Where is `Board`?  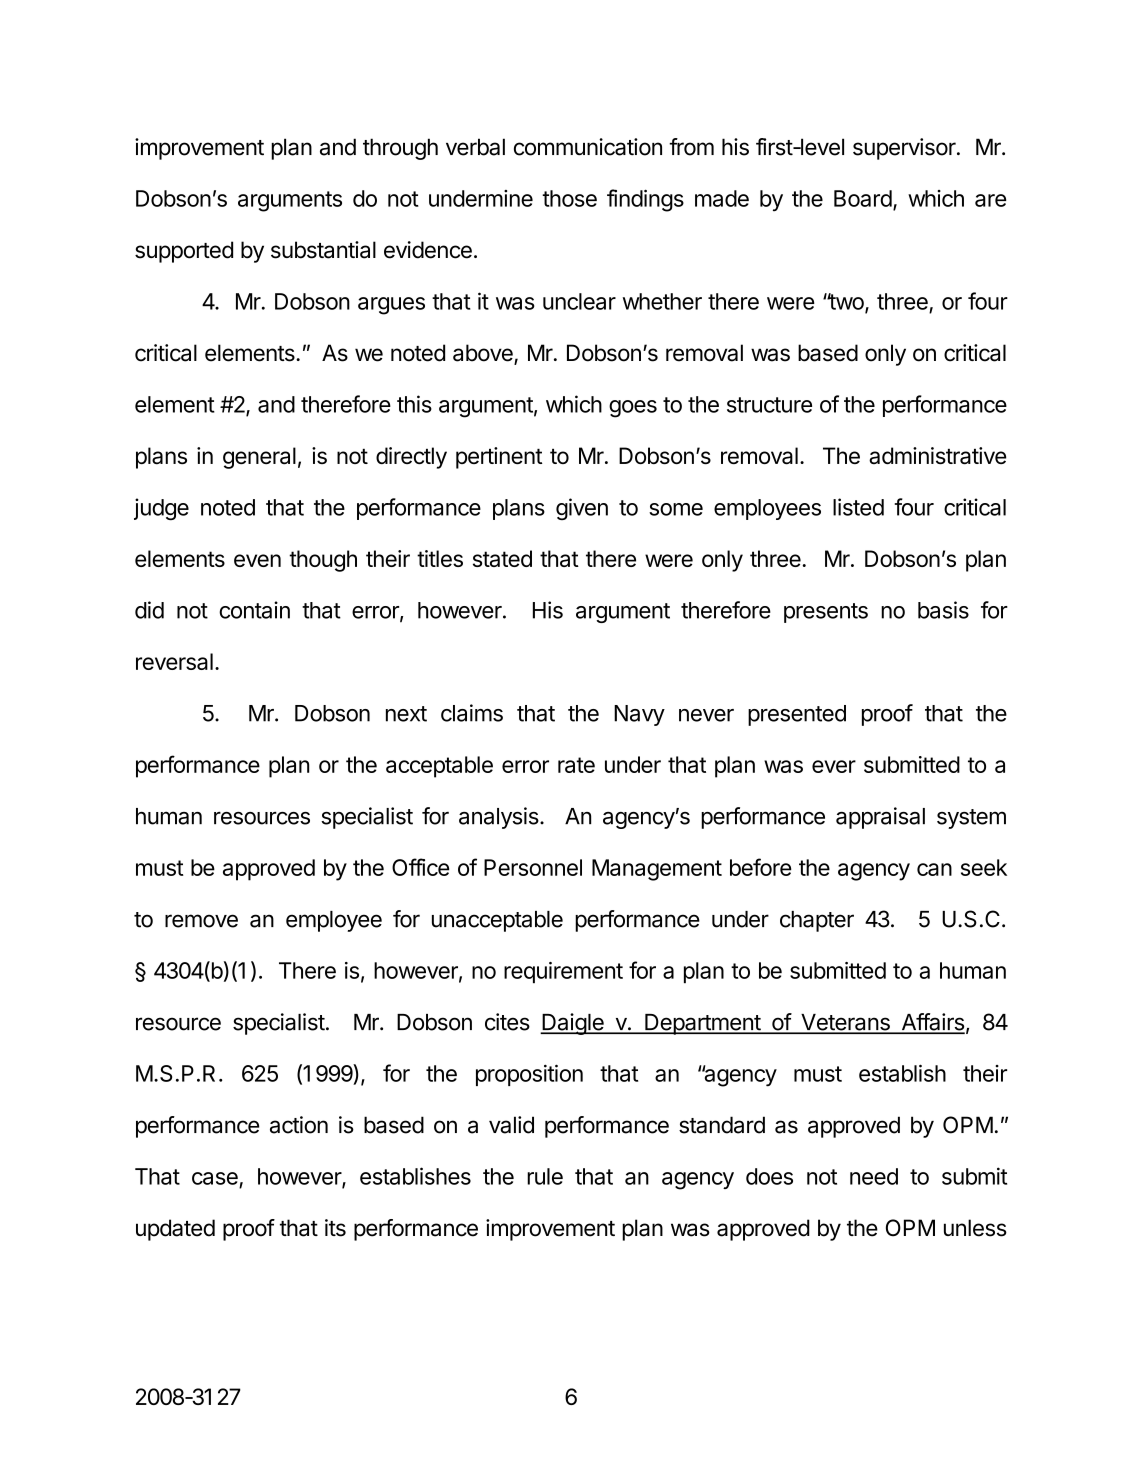
Board is located at coordinates (863, 198).
